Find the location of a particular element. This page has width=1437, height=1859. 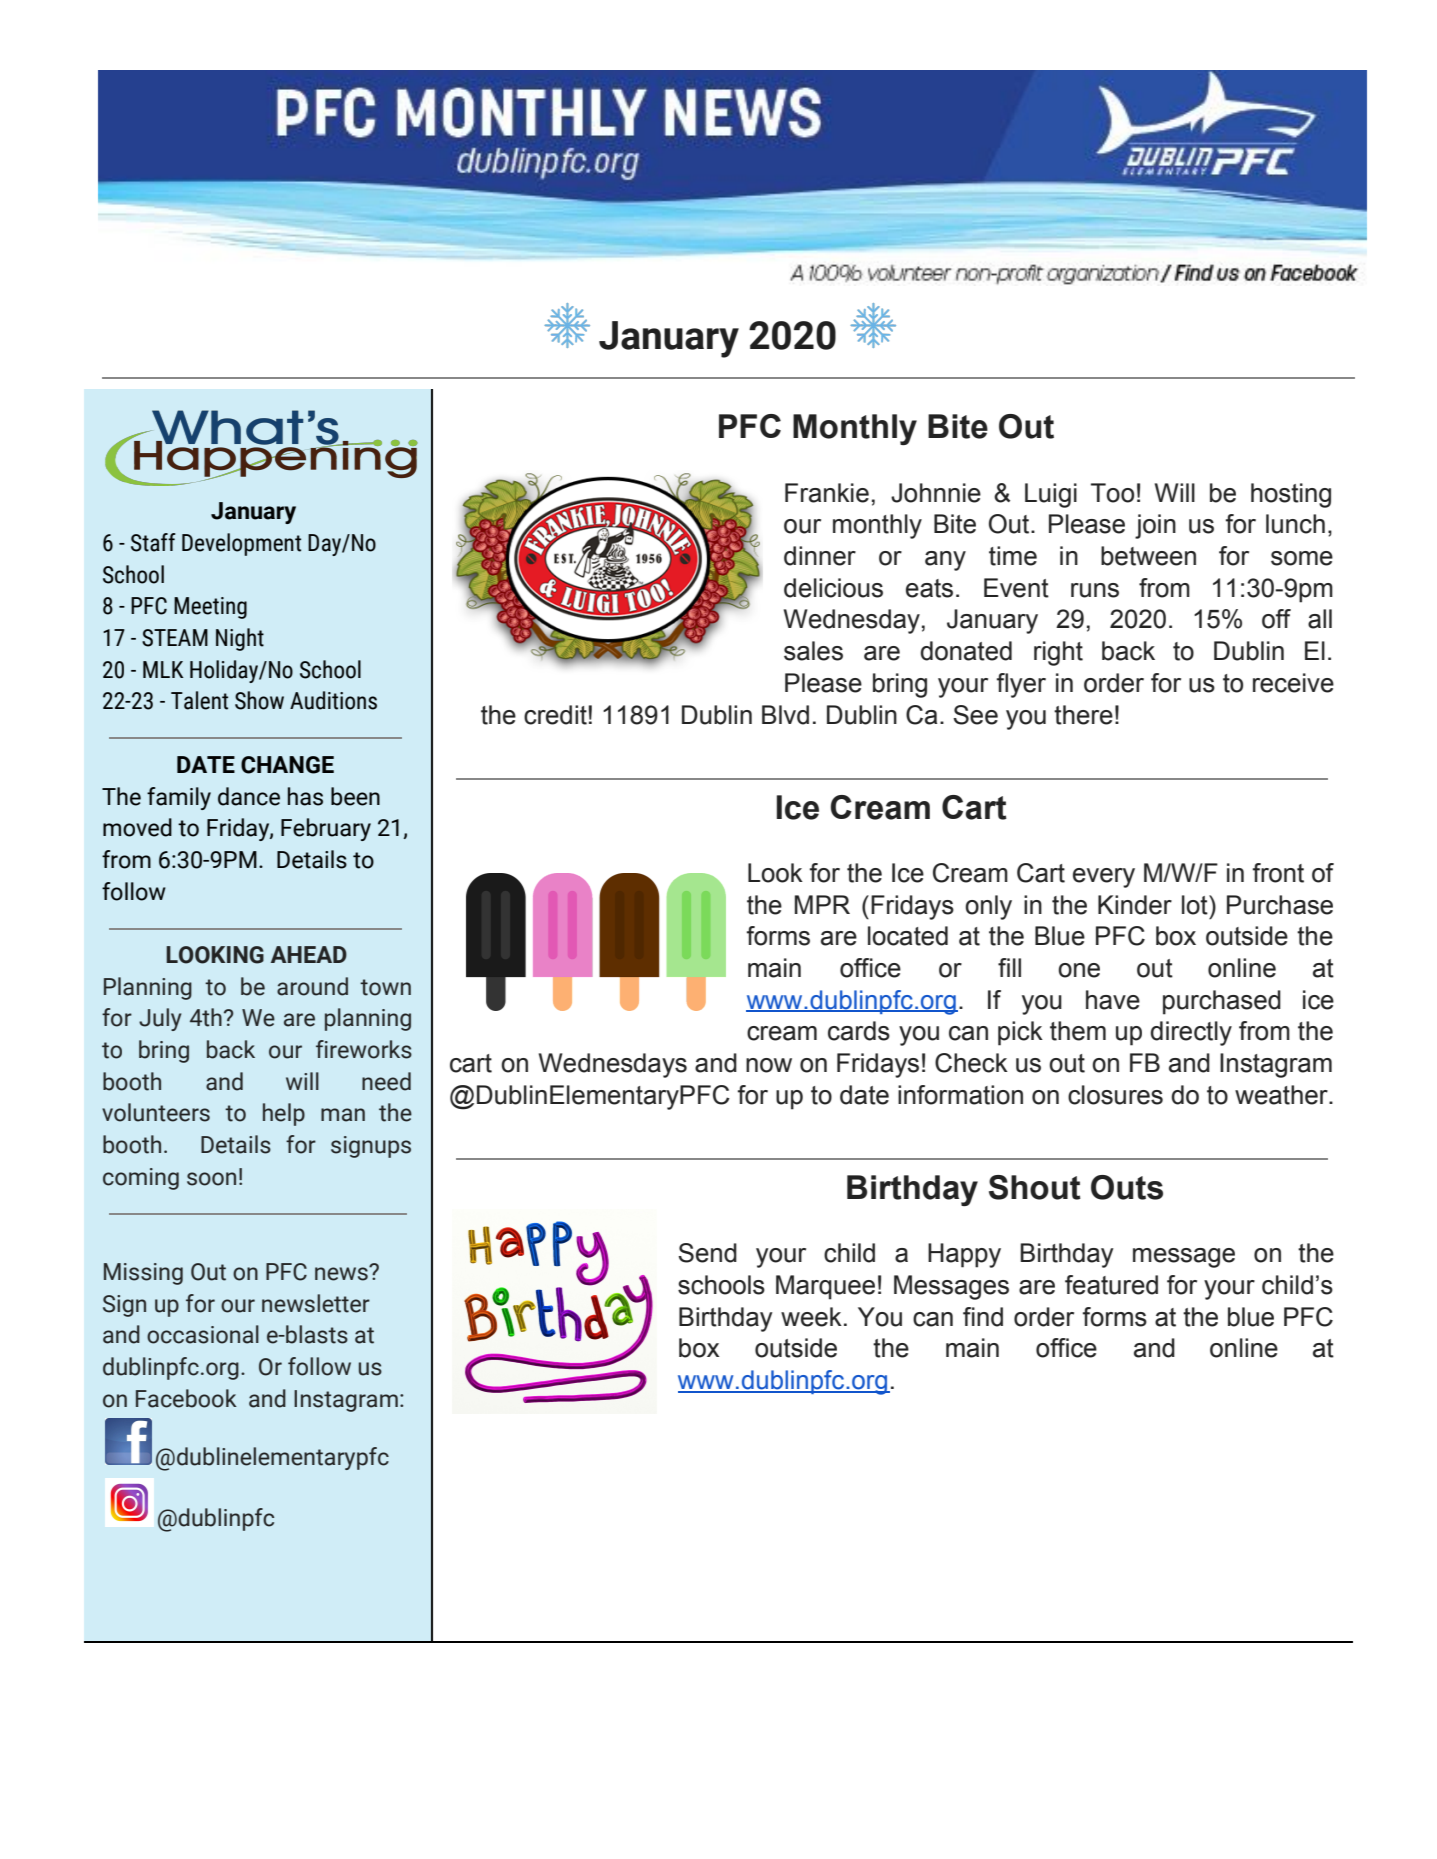

soon is located at coordinates (211, 1179).
